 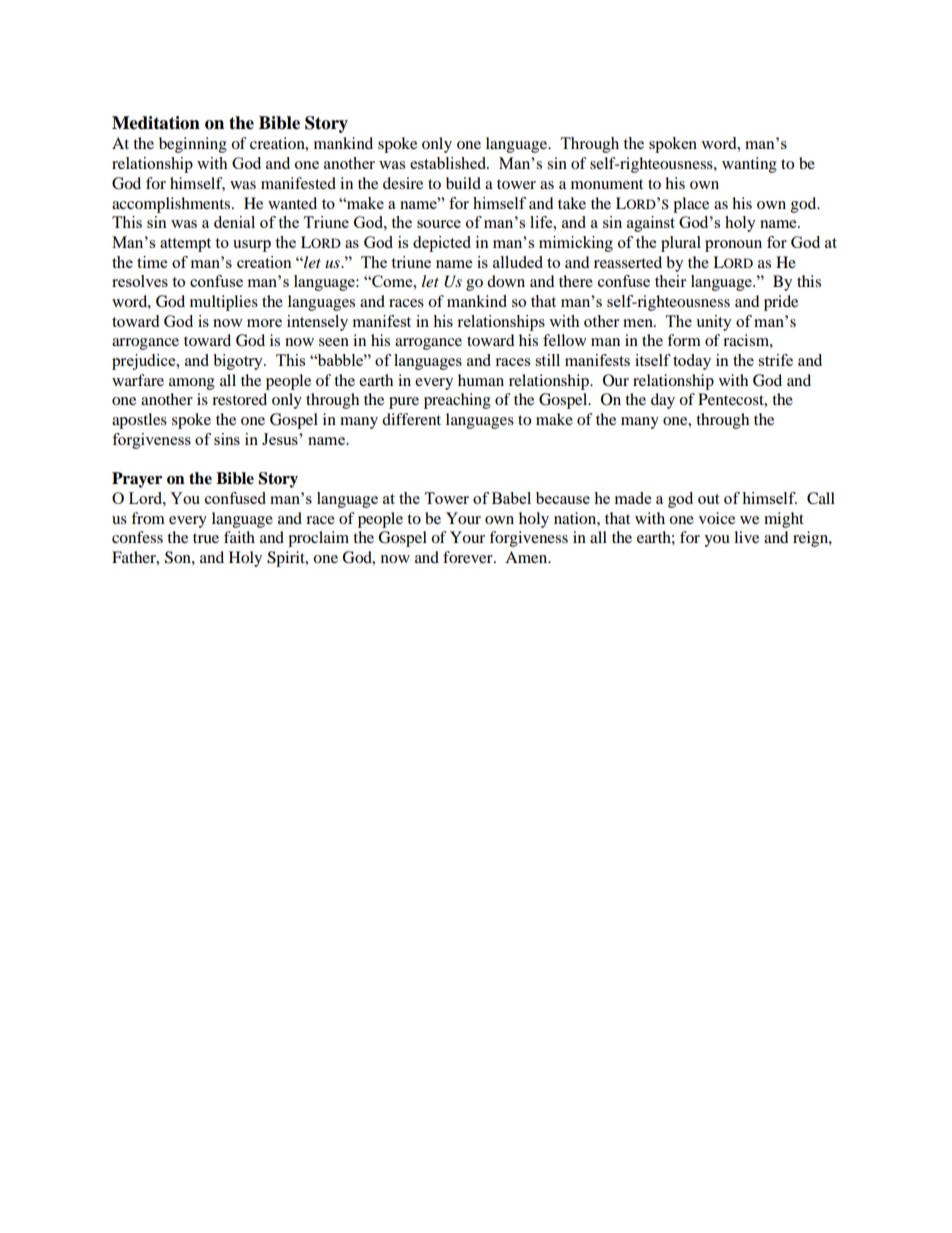 I want to click on beginning, so click(x=193, y=145).
